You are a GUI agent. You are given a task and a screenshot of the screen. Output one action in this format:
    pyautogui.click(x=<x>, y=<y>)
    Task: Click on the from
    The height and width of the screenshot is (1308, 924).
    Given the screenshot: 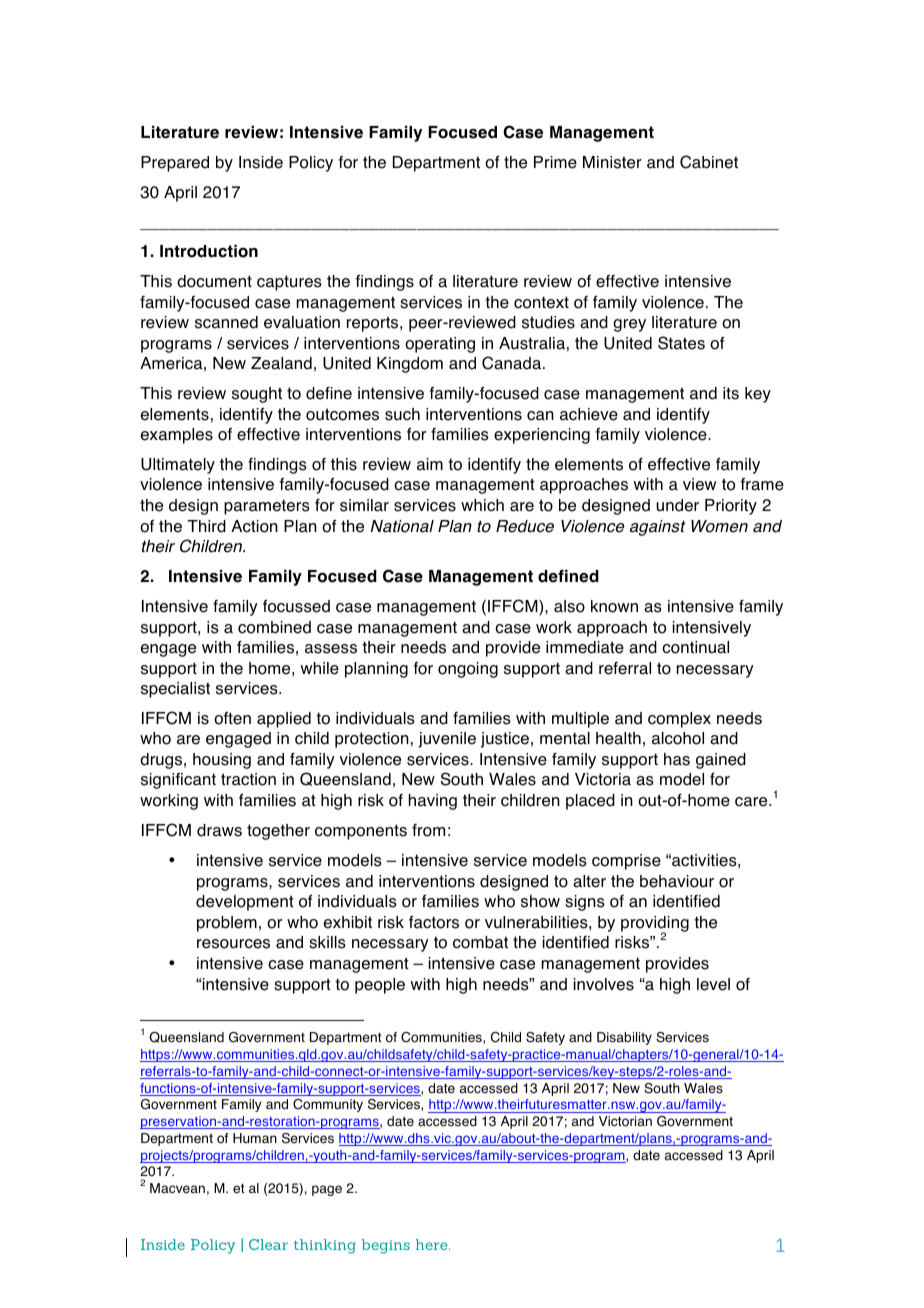 What is the action you would take?
    pyautogui.click(x=428, y=830)
